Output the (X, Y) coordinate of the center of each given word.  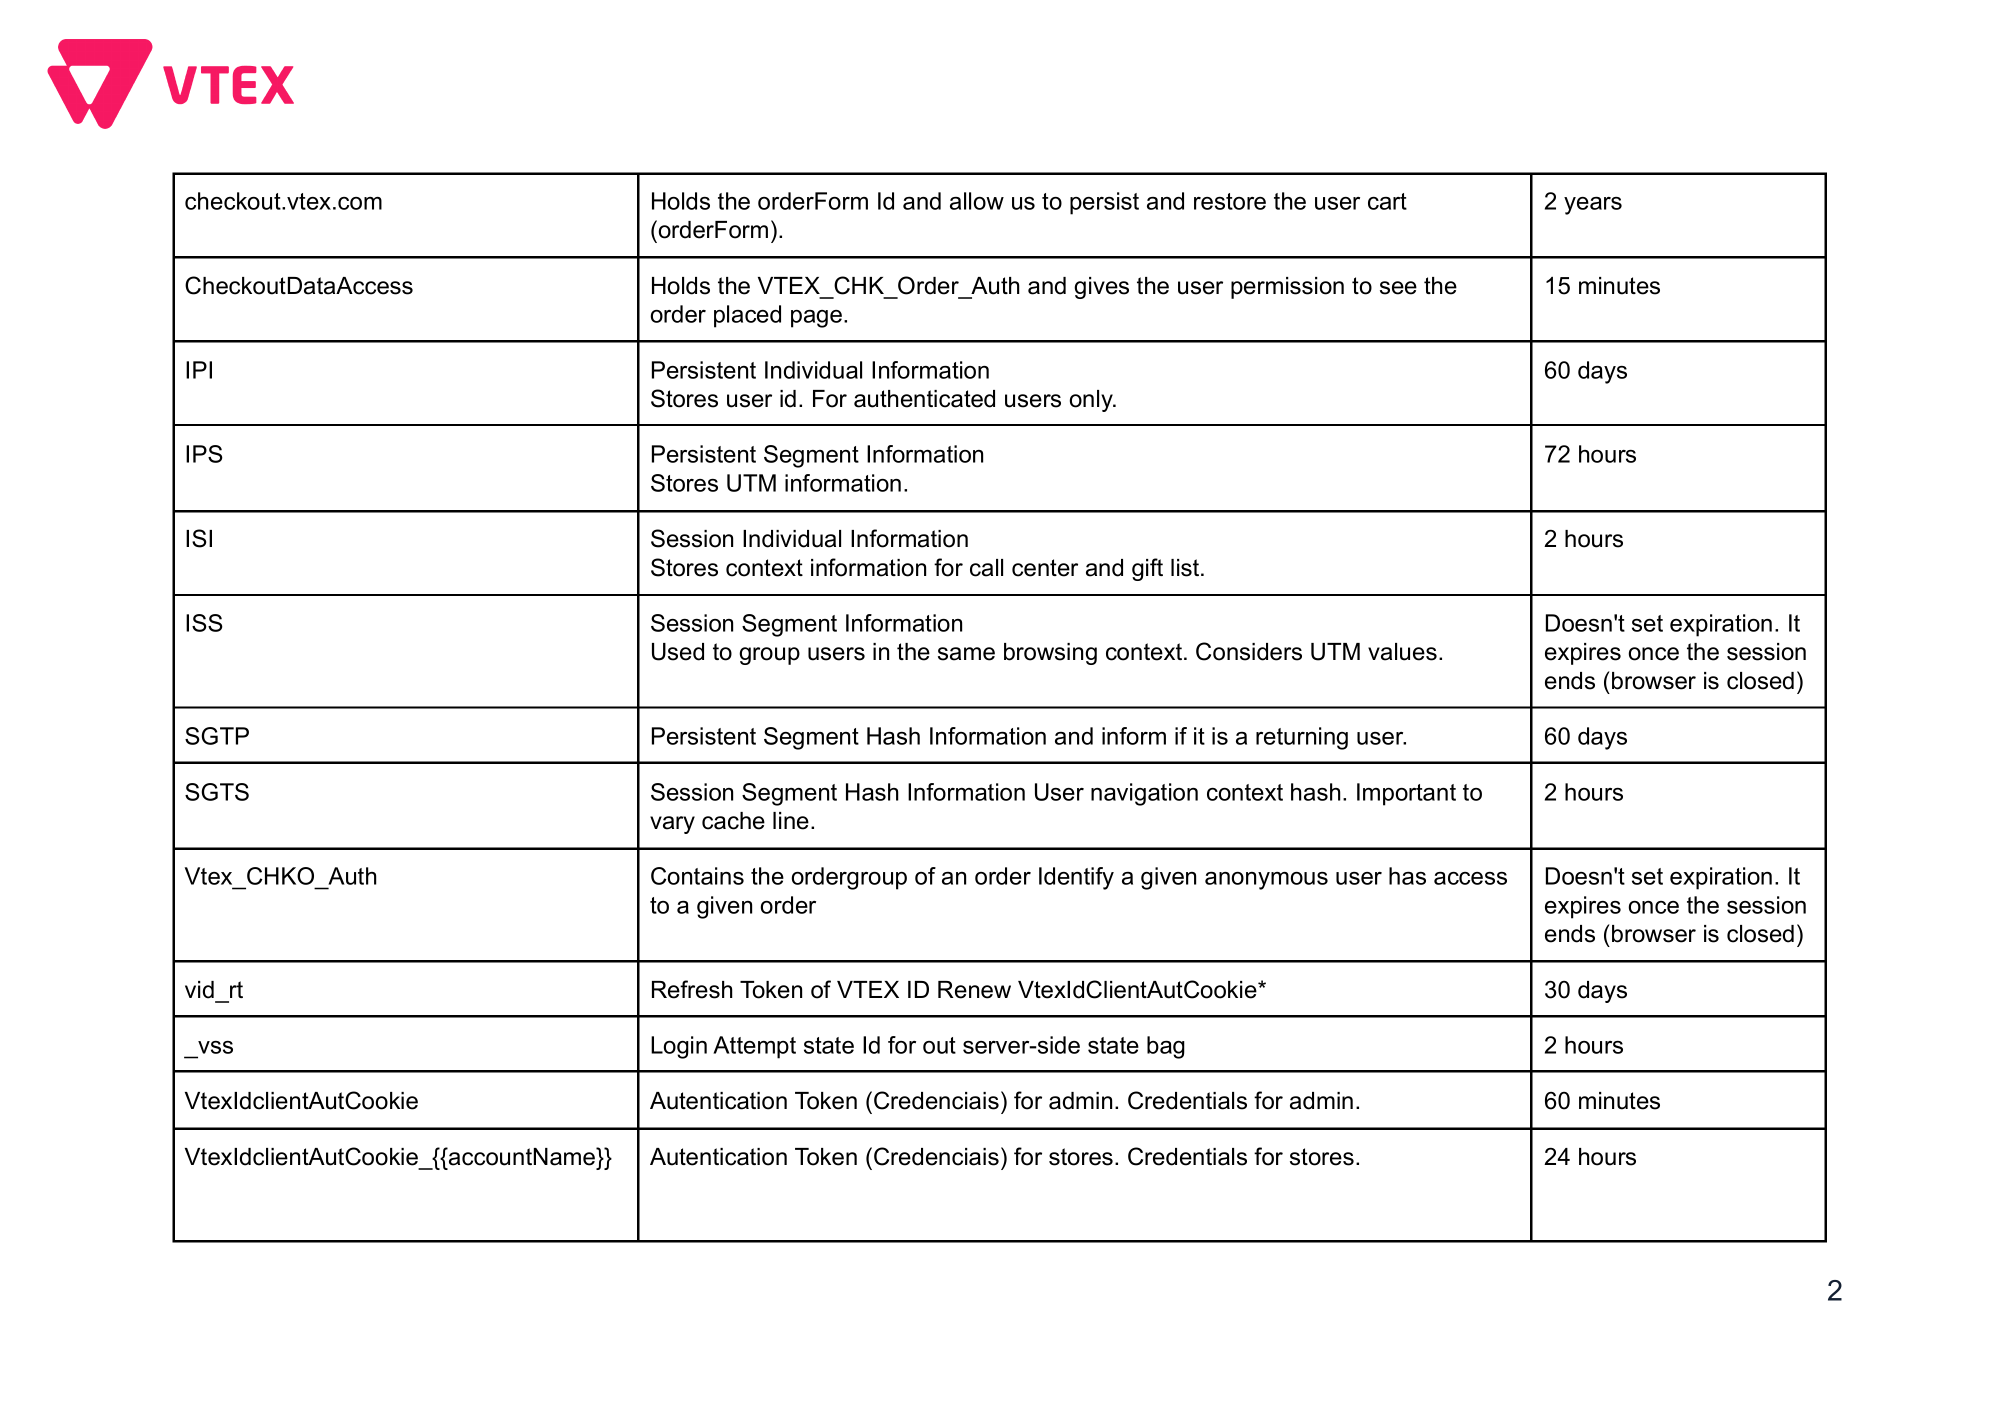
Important (1406, 794)
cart (1387, 201)
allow (977, 201)
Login (679, 1047)
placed (747, 316)
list (1186, 568)
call (986, 568)
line (791, 821)
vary (672, 825)
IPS (204, 454)
